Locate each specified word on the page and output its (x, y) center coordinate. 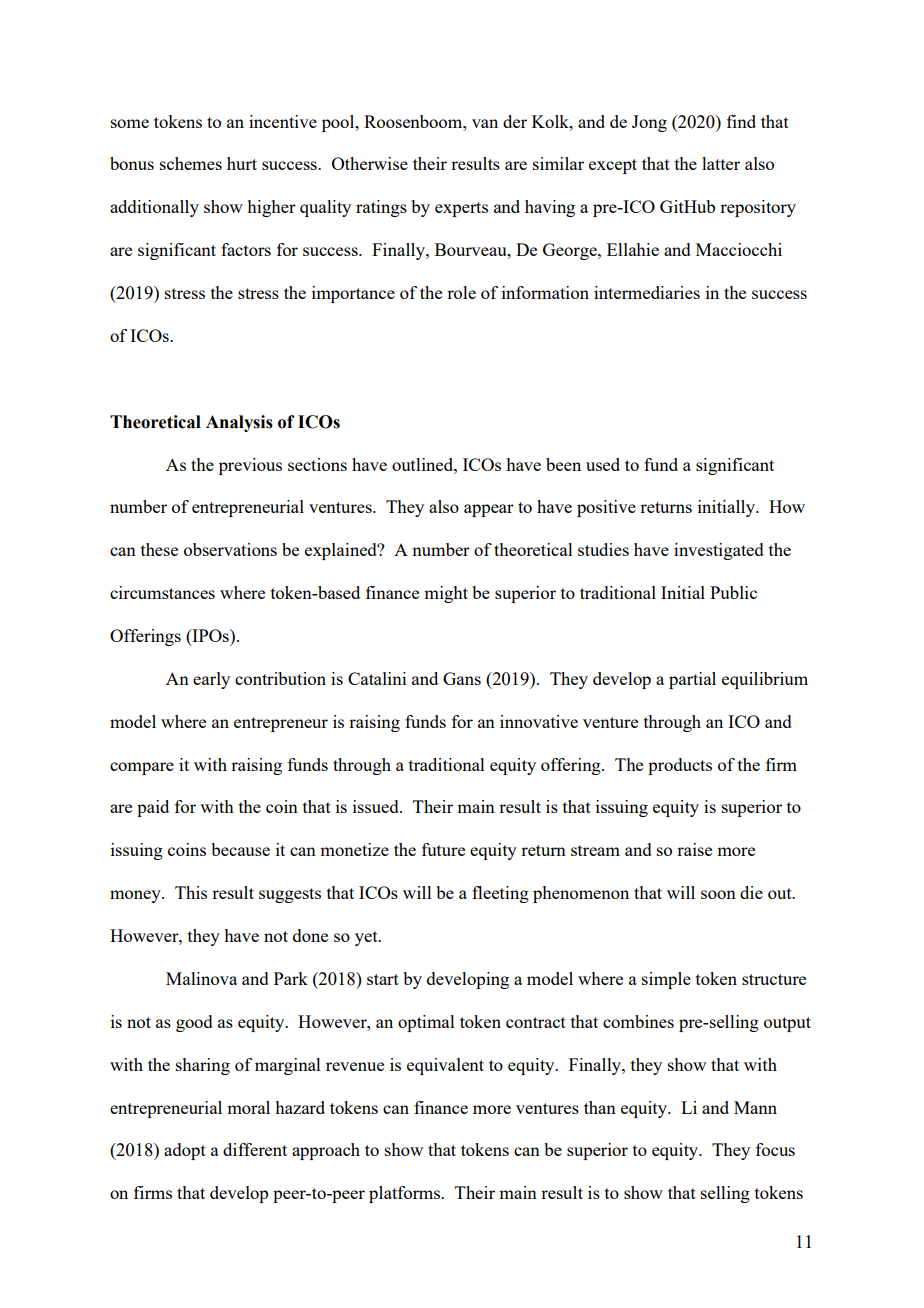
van (485, 123)
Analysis (239, 423)
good (194, 1023)
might (446, 594)
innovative (539, 721)
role (461, 292)
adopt (185, 1151)
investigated (719, 551)
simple (666, 980)
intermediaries (647, 292)
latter (721, 163)
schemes (191, 163)
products (680, 766)
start (383, 979)
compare (142, 768)
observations (230, 549)
